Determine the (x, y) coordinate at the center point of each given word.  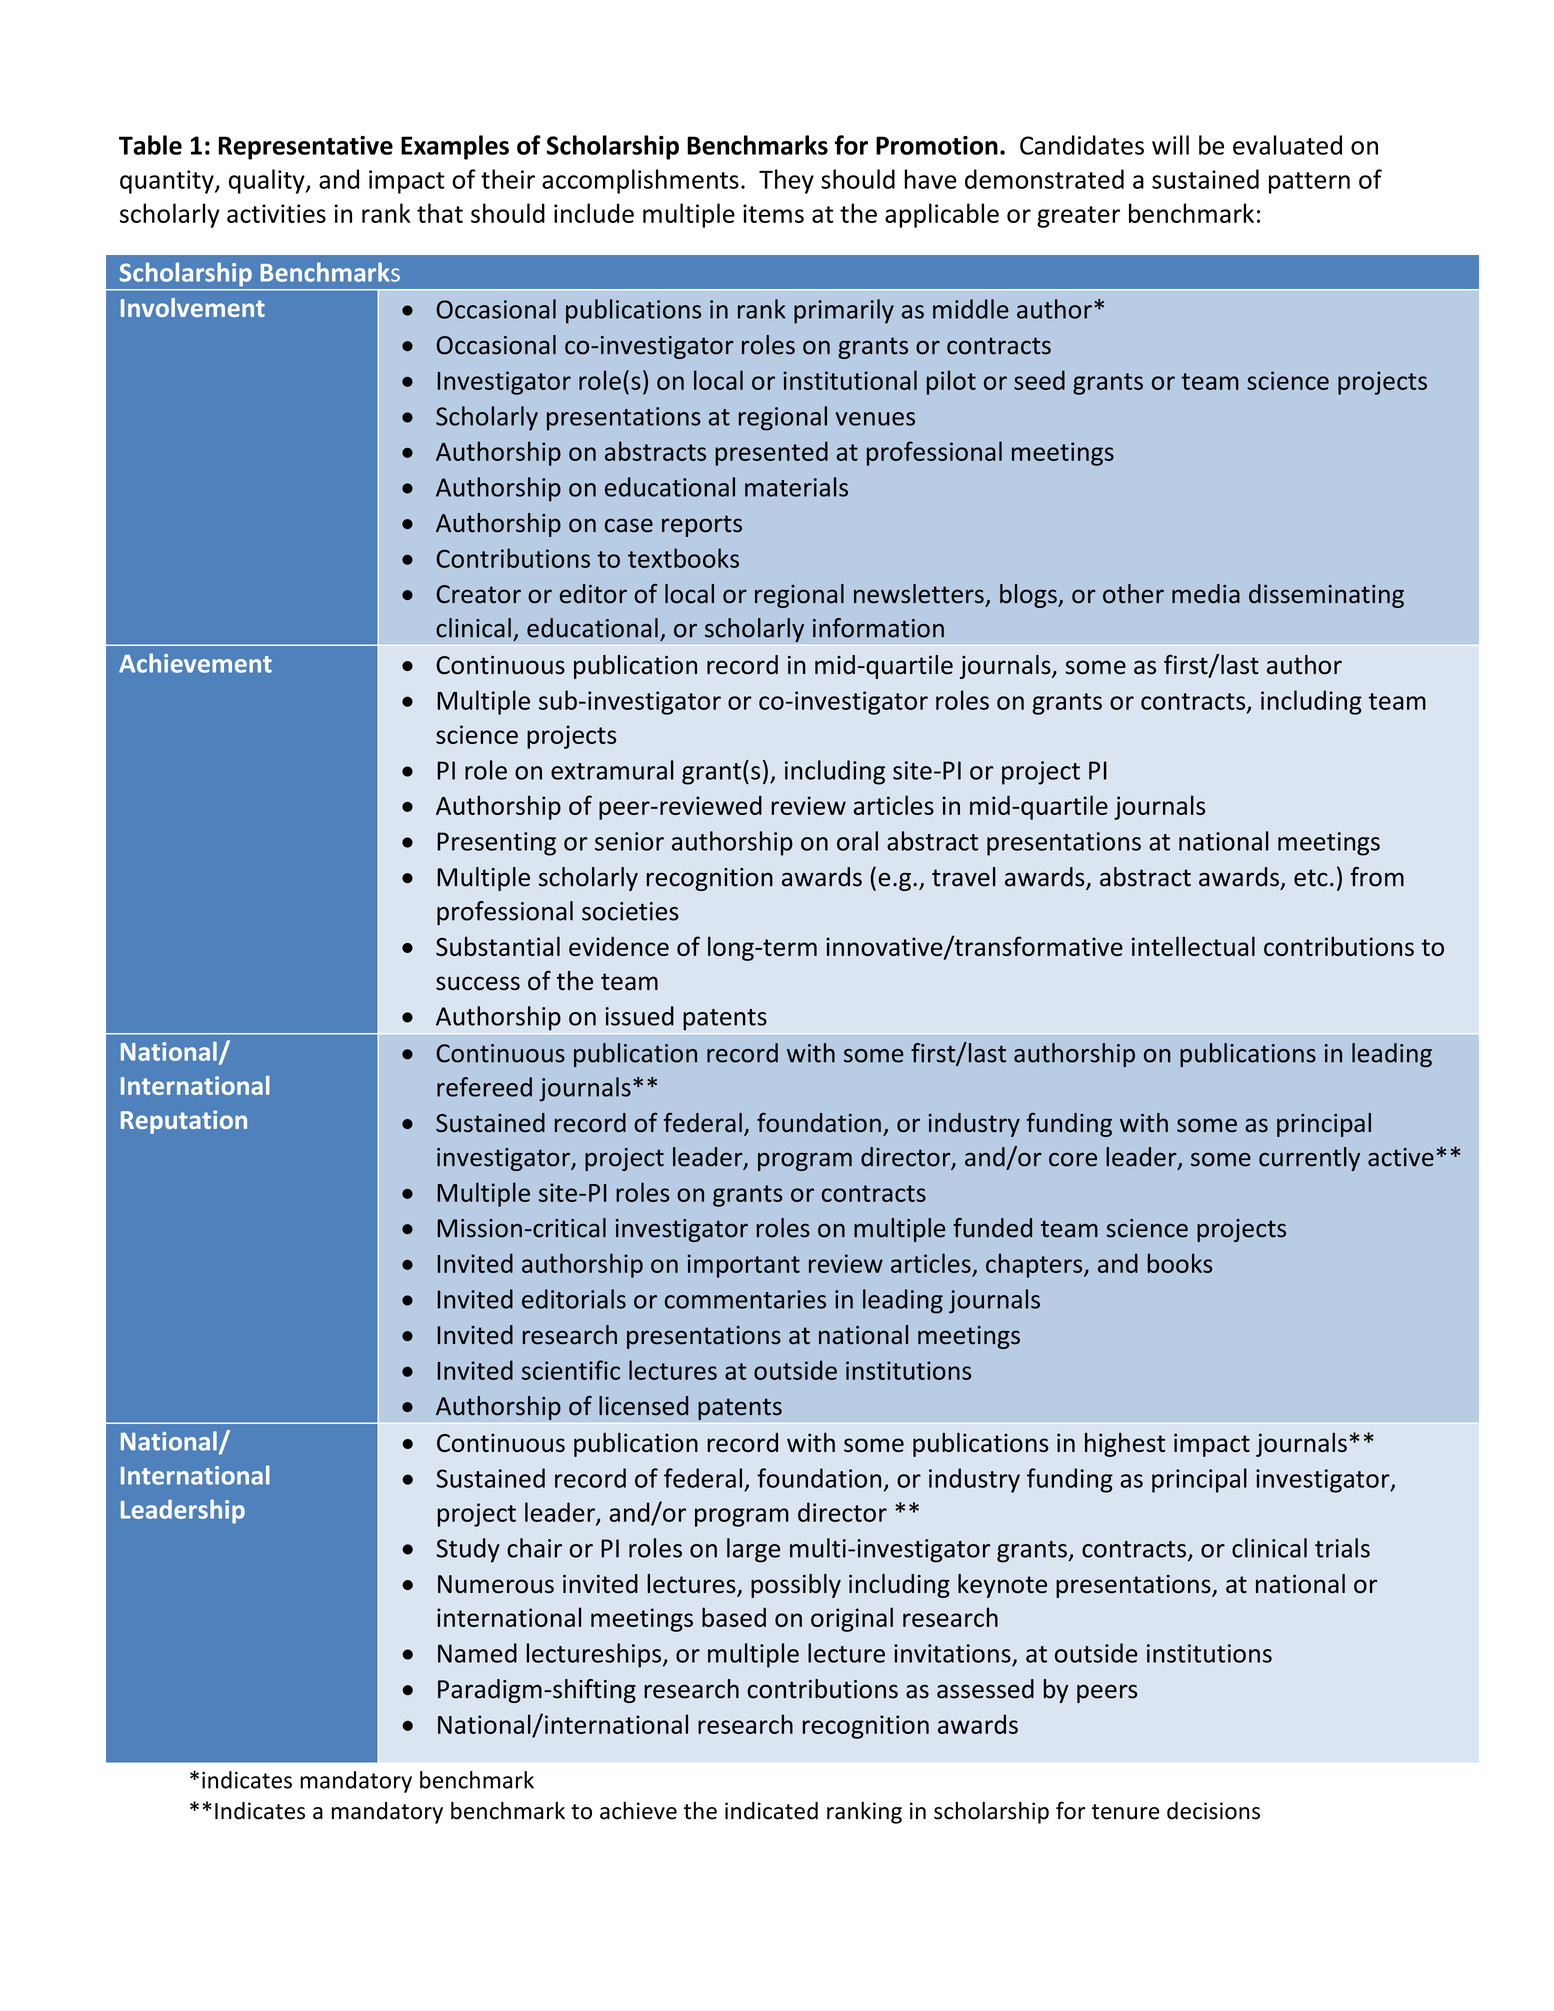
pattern (1309, 183)
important (743, 1266)
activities (276, 213)
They (786, 181)
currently (1309, 1159)
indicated (771, 1811)
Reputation (184, 1122)
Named (477, 1653)
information (878, 628)
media (1206, 594)
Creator (478, 594)
